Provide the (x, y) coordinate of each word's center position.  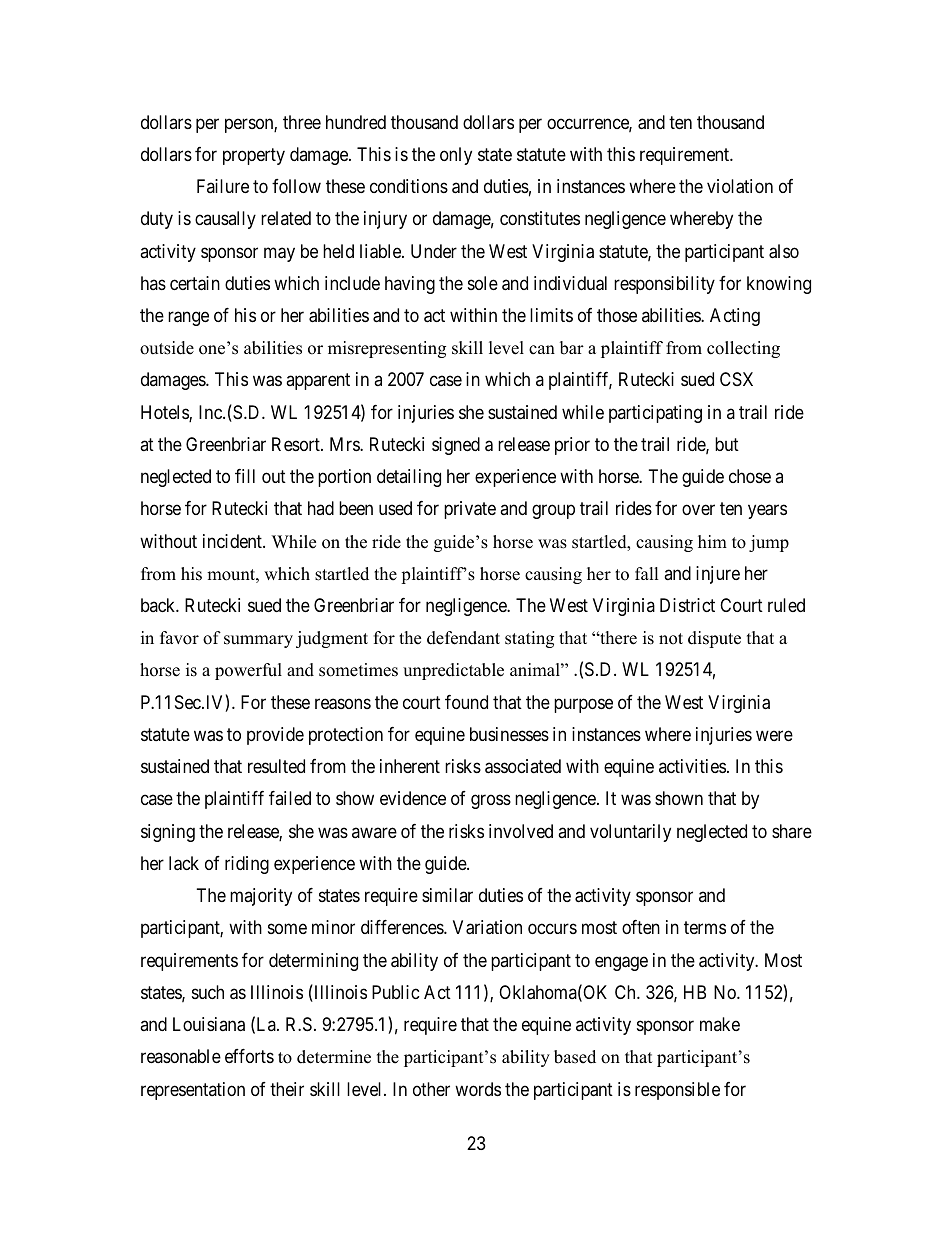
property (254, 156)
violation (740, 186)
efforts (249, 1056)
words (478, 1089)
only (456, 156)
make (720, 1024)
